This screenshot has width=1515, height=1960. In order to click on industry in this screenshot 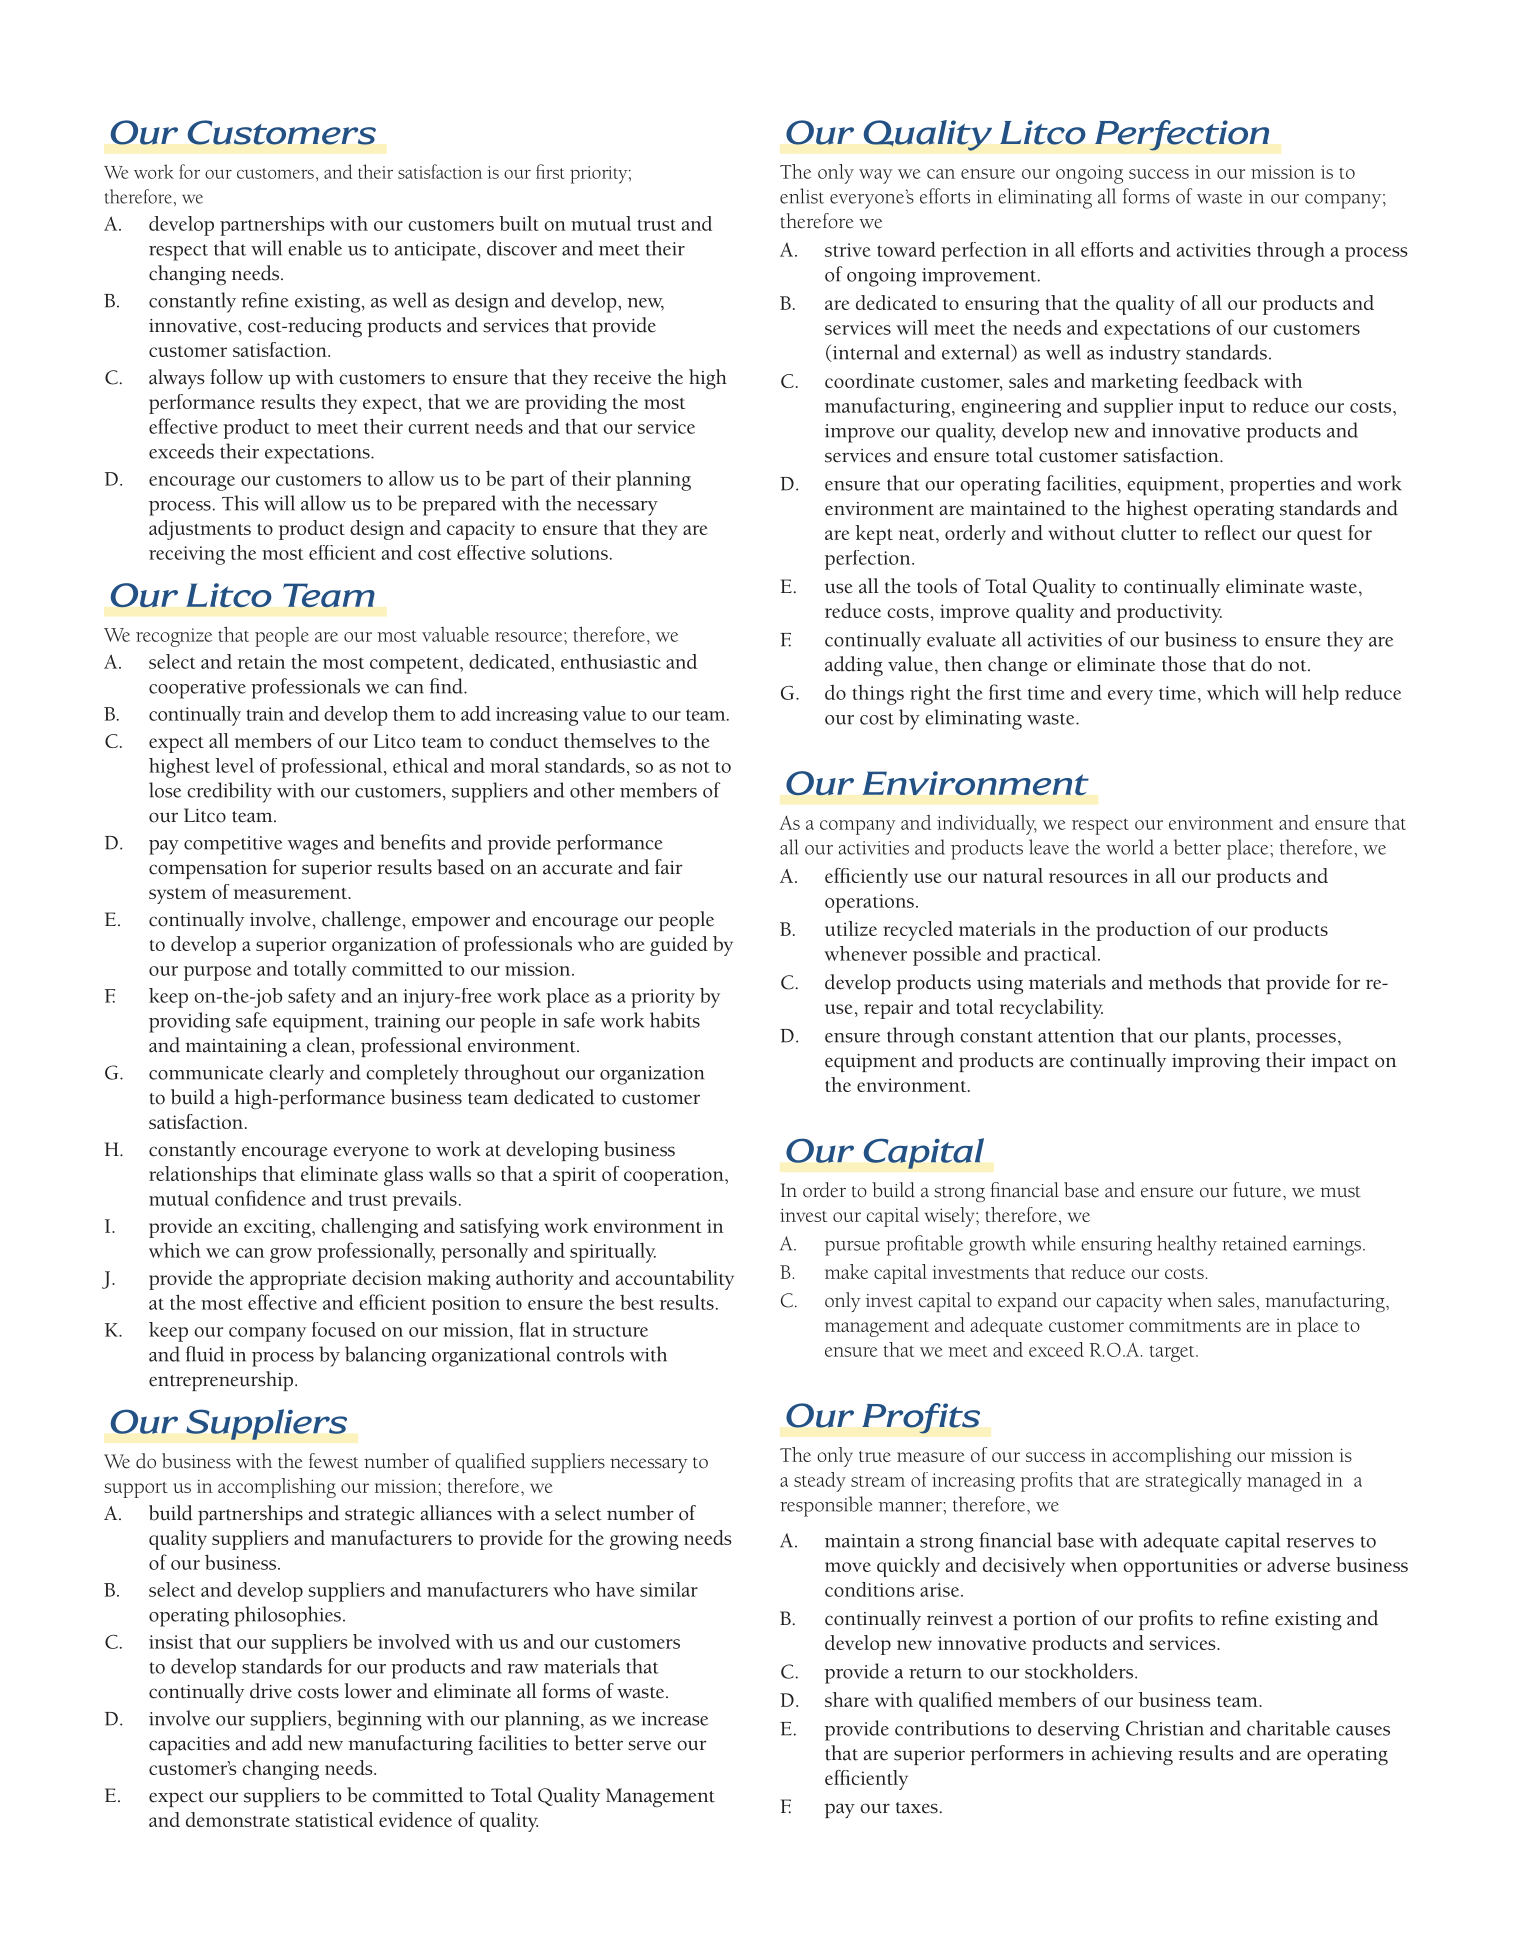, I will do `click(1145, 354)`.
